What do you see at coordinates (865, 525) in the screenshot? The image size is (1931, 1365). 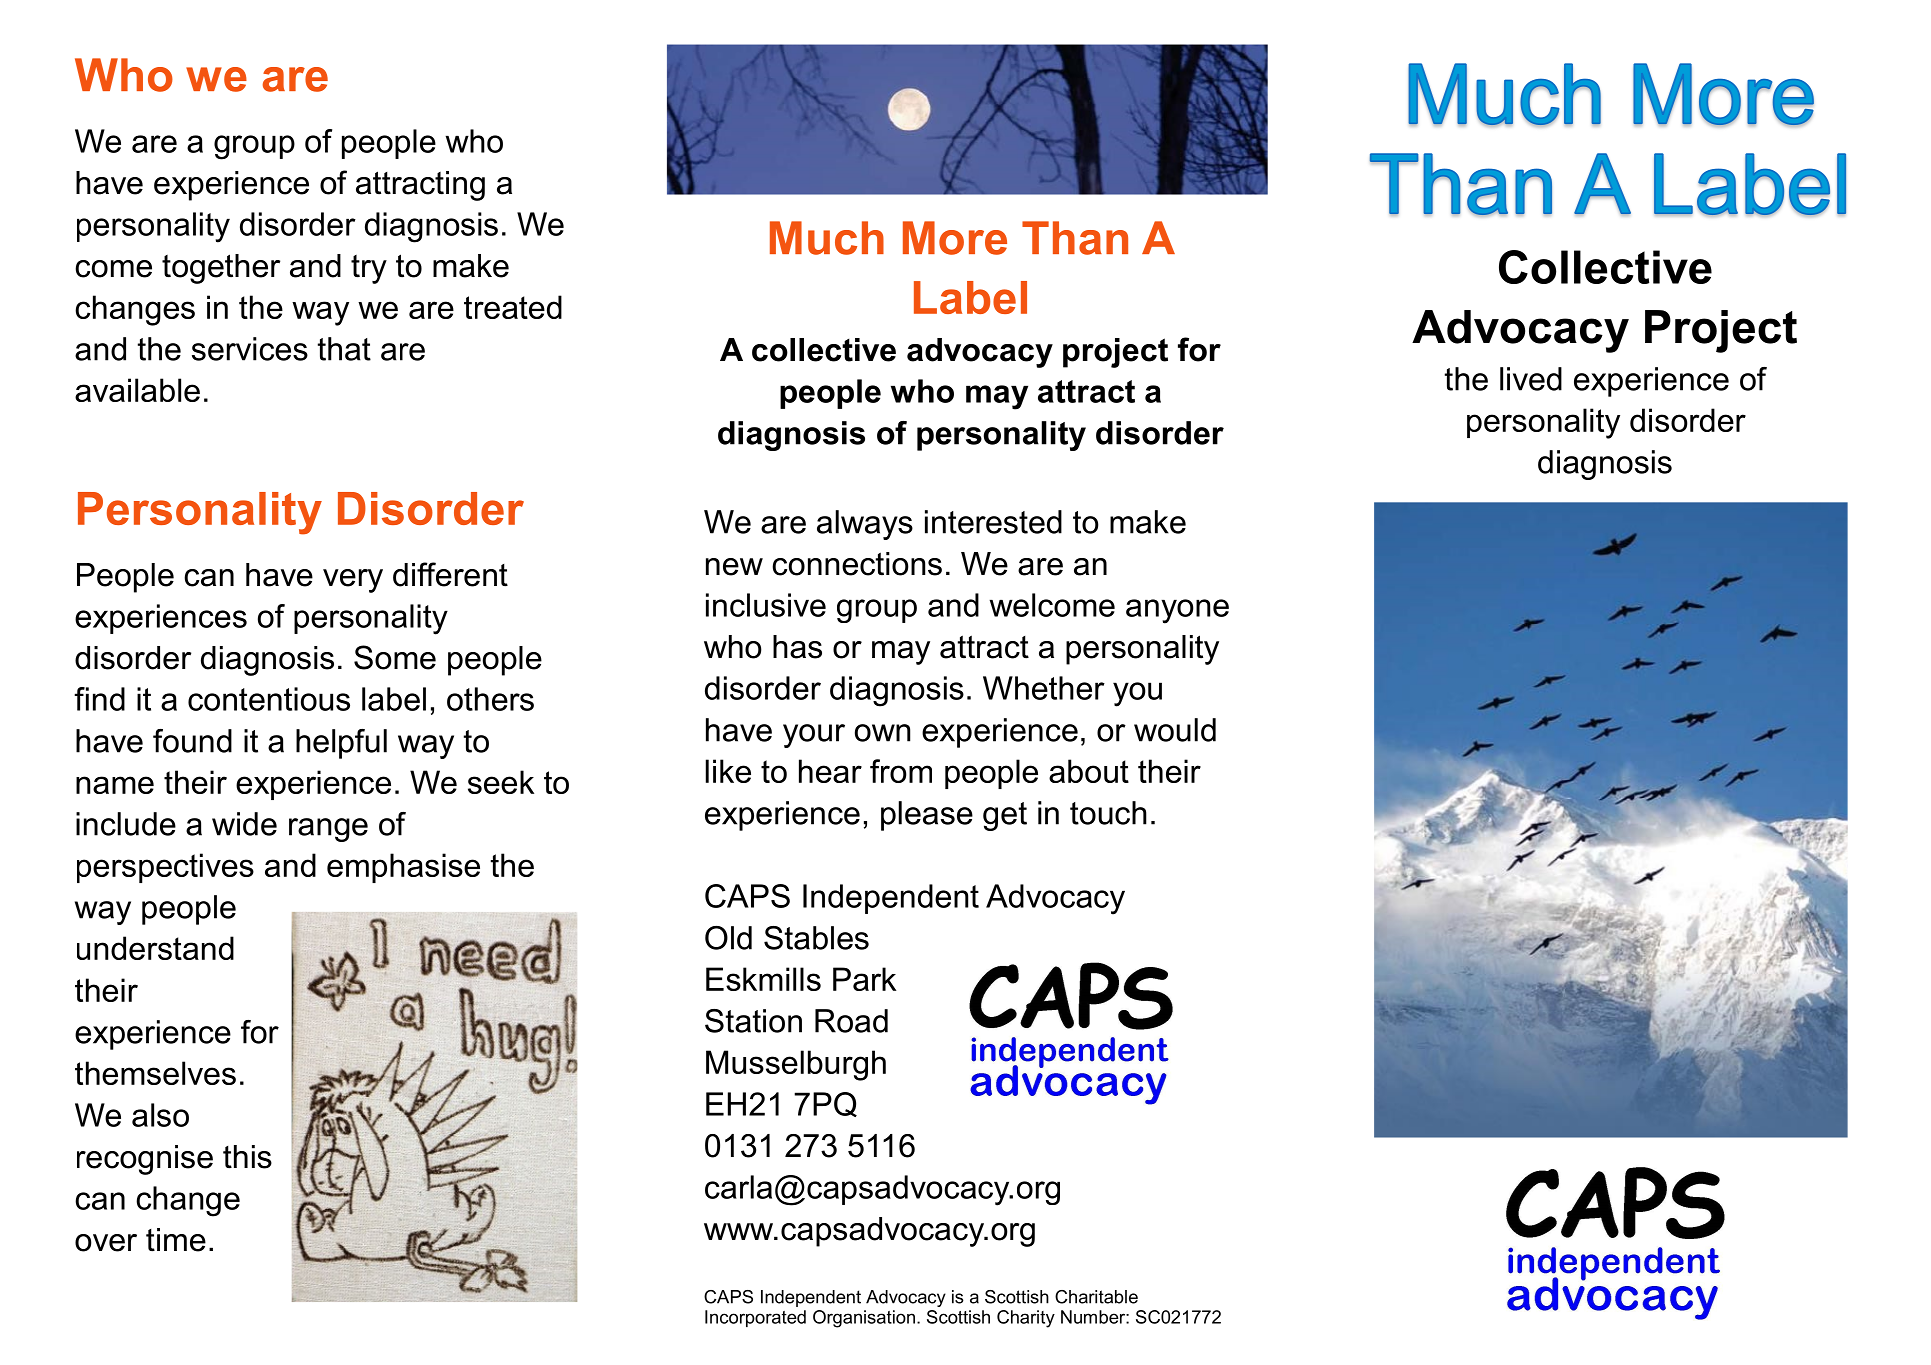 I see `always` at bounding box center [865, 525].
